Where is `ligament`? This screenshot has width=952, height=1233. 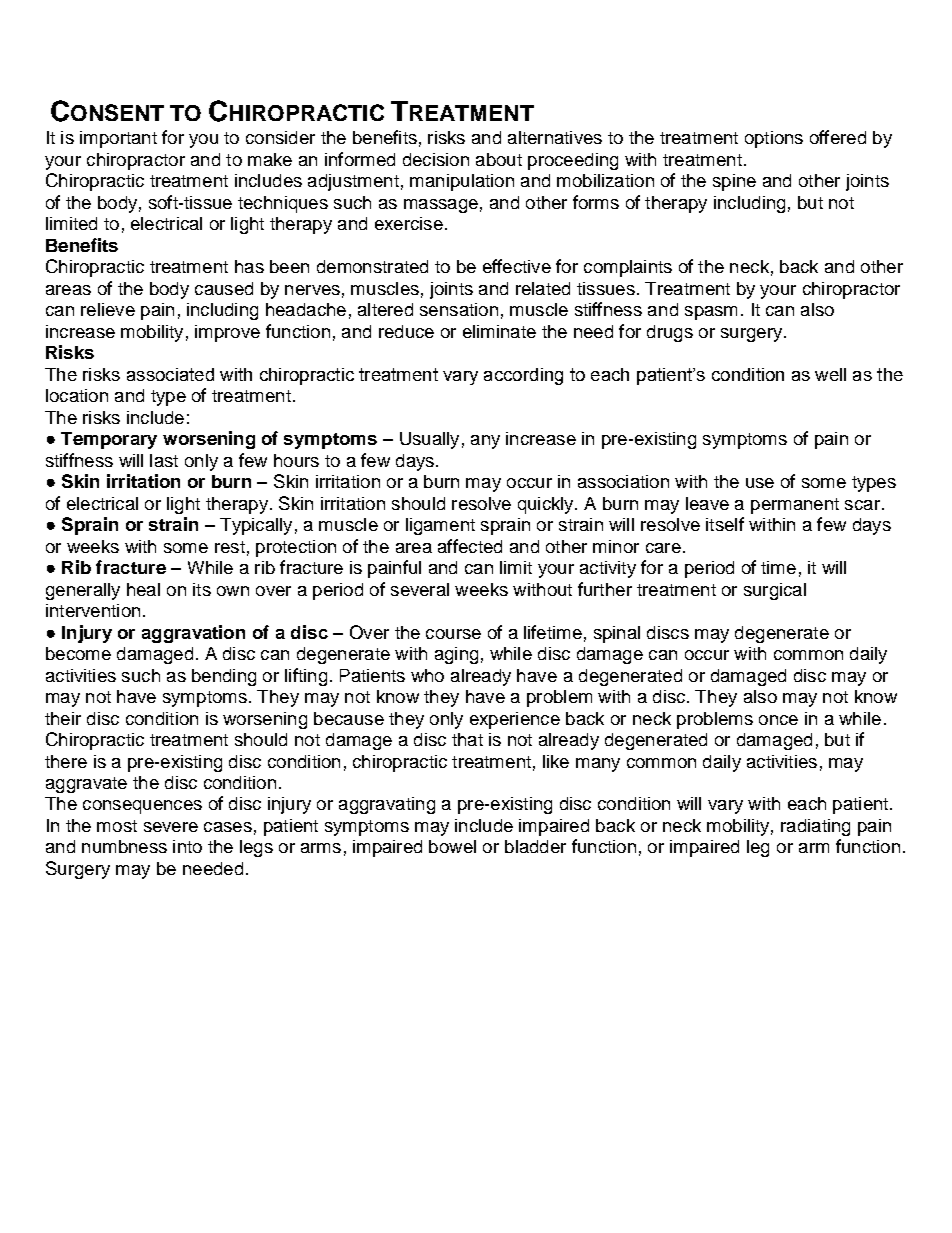 ligament is located at coordinates (440, 526).
